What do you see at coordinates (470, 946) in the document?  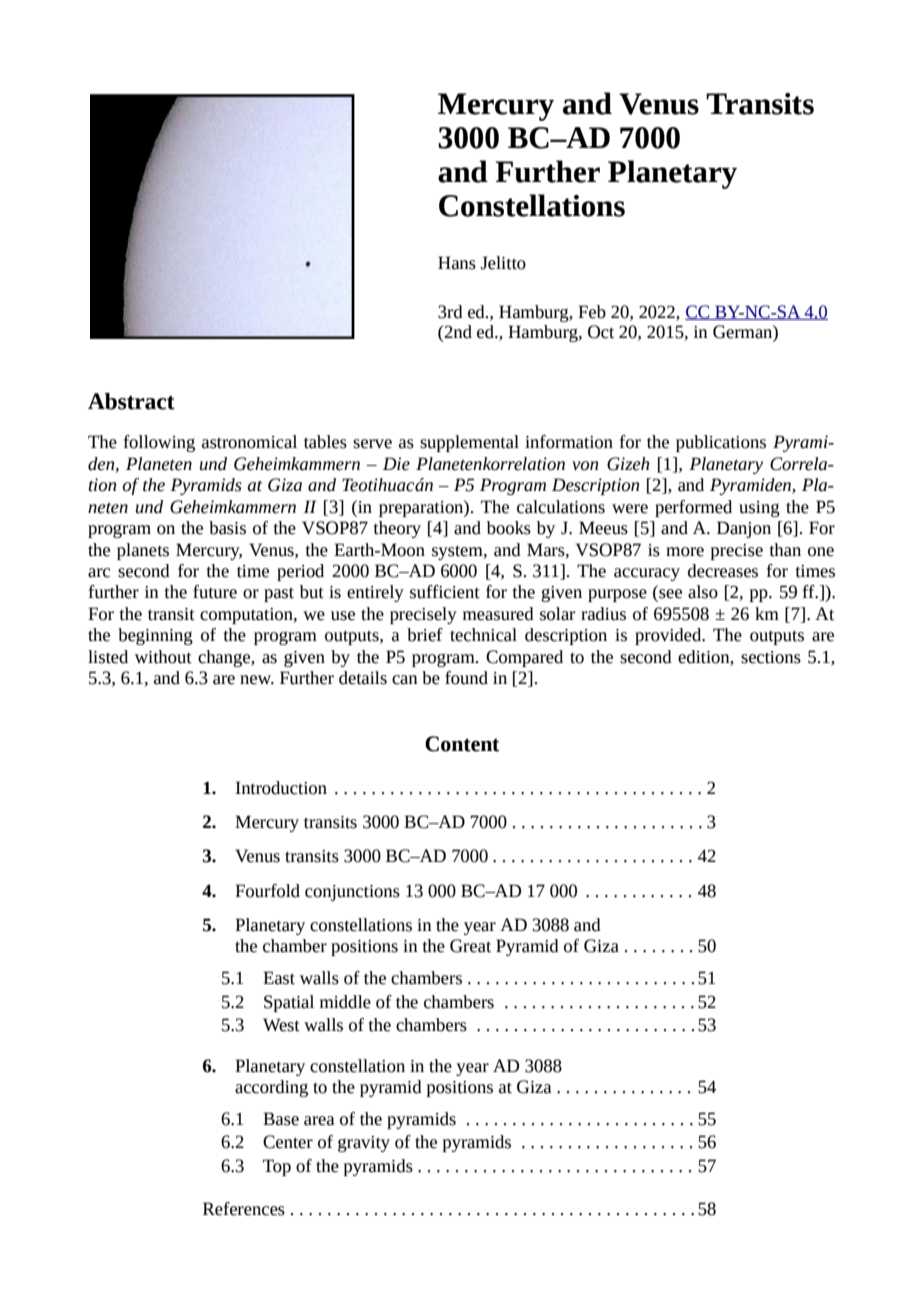 I see `Great` at bounding box center [470, 946].
